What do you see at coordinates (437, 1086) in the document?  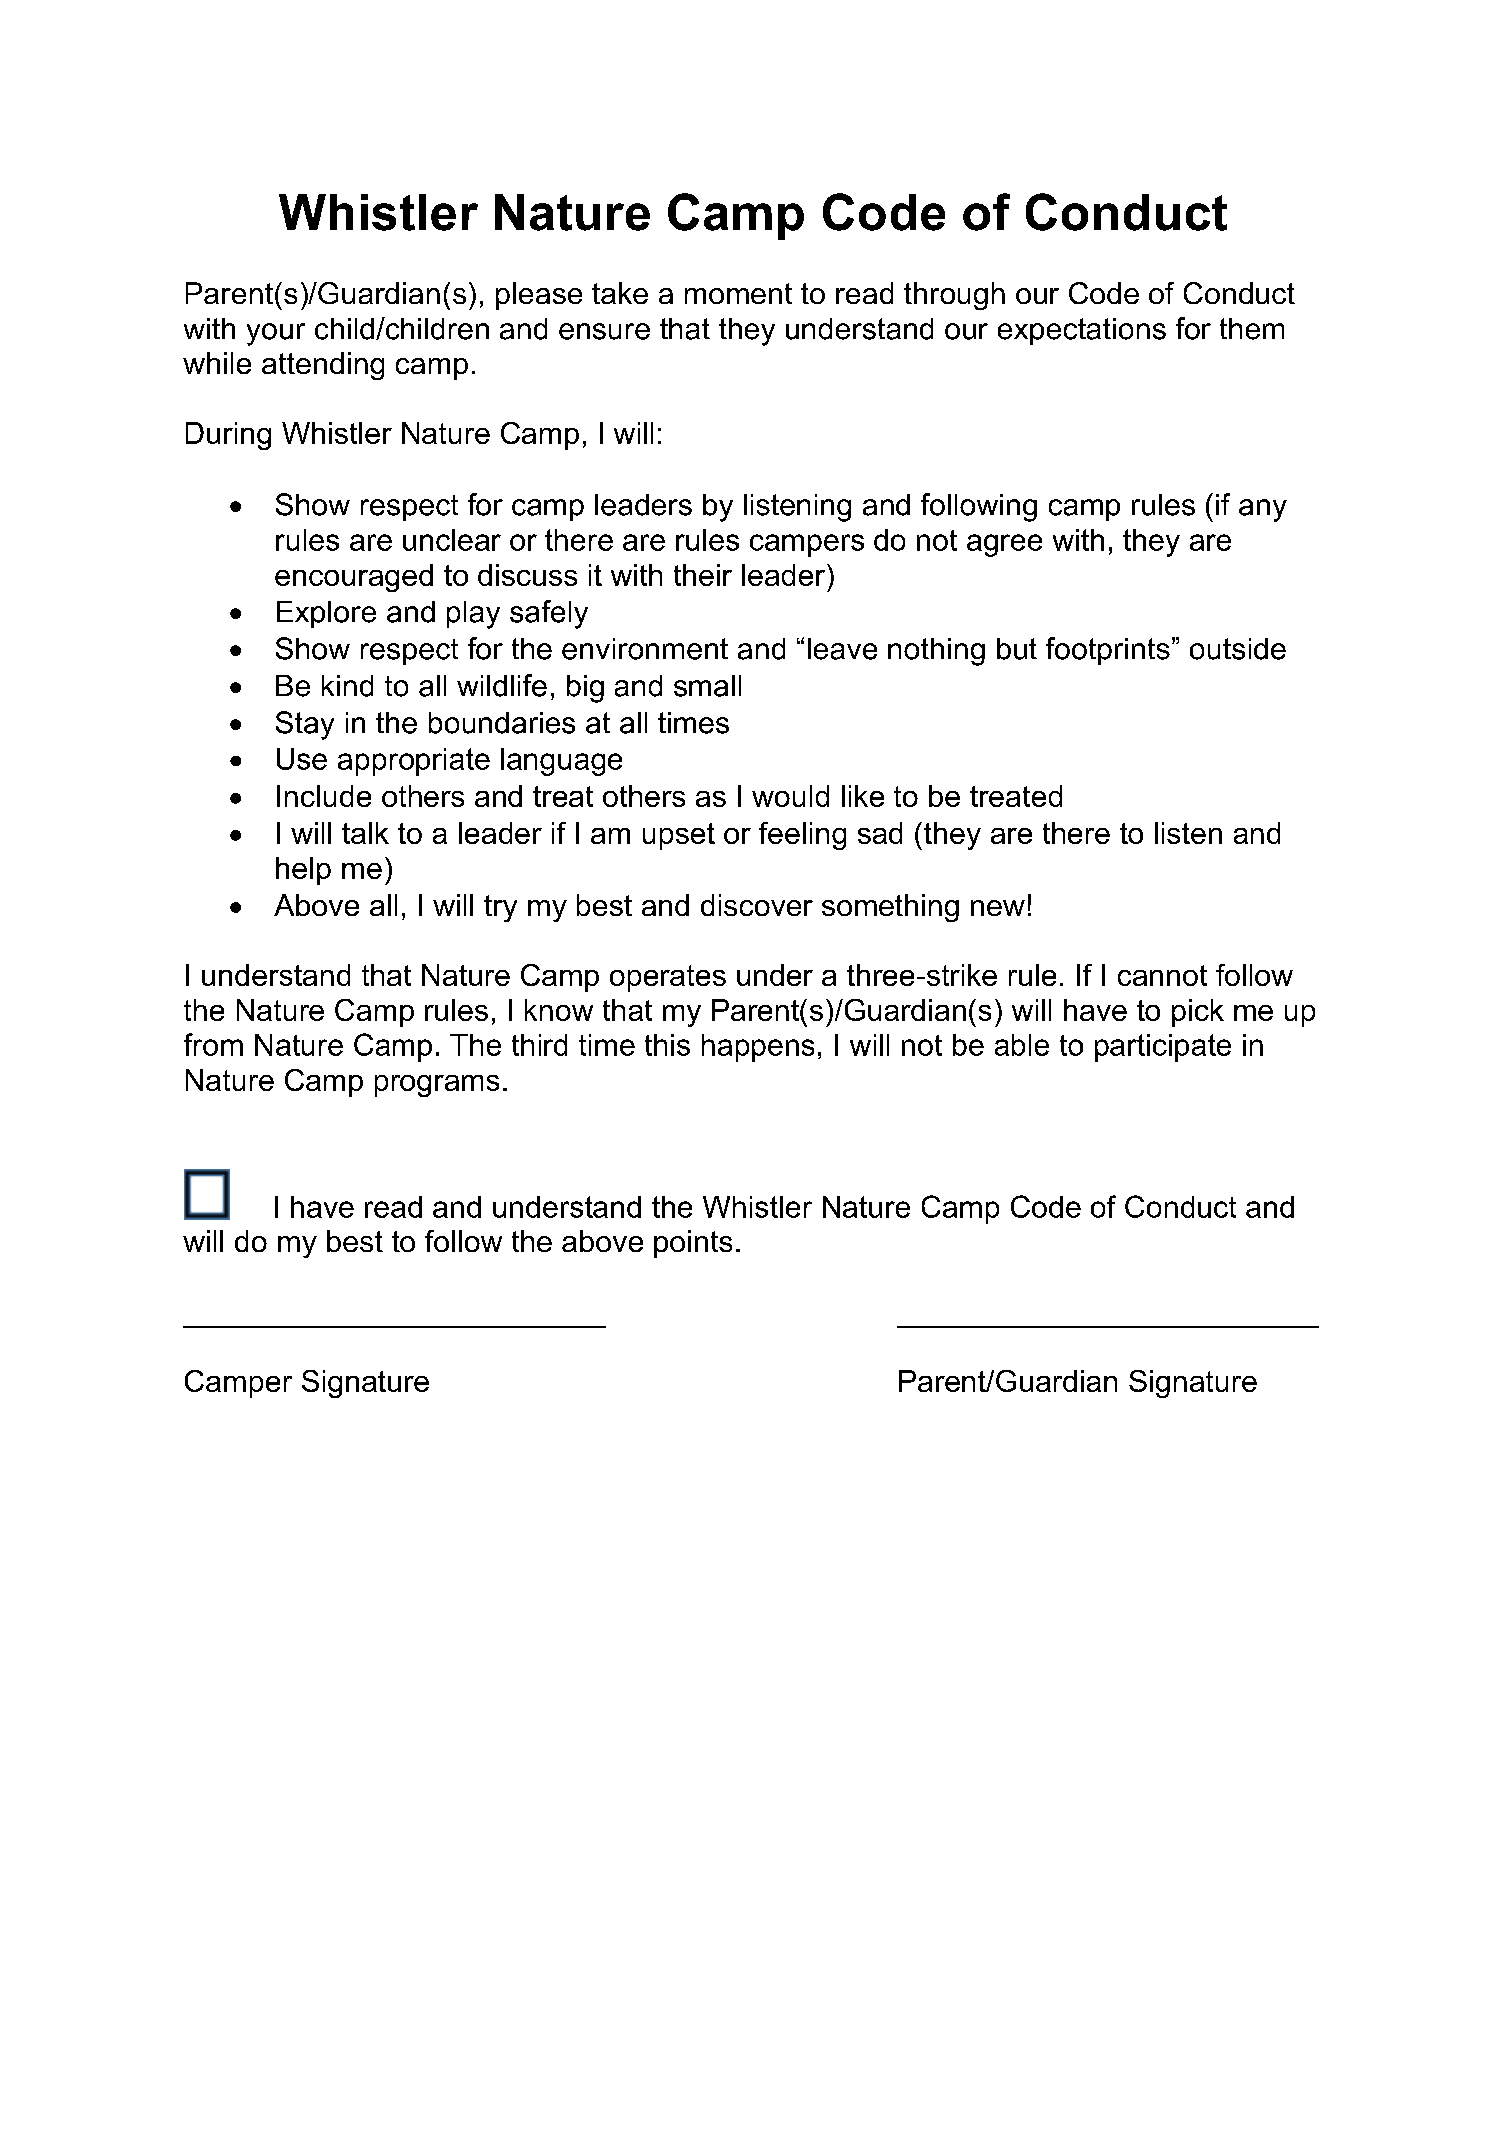 I see `programs` at bounding box center [437, 1086].
